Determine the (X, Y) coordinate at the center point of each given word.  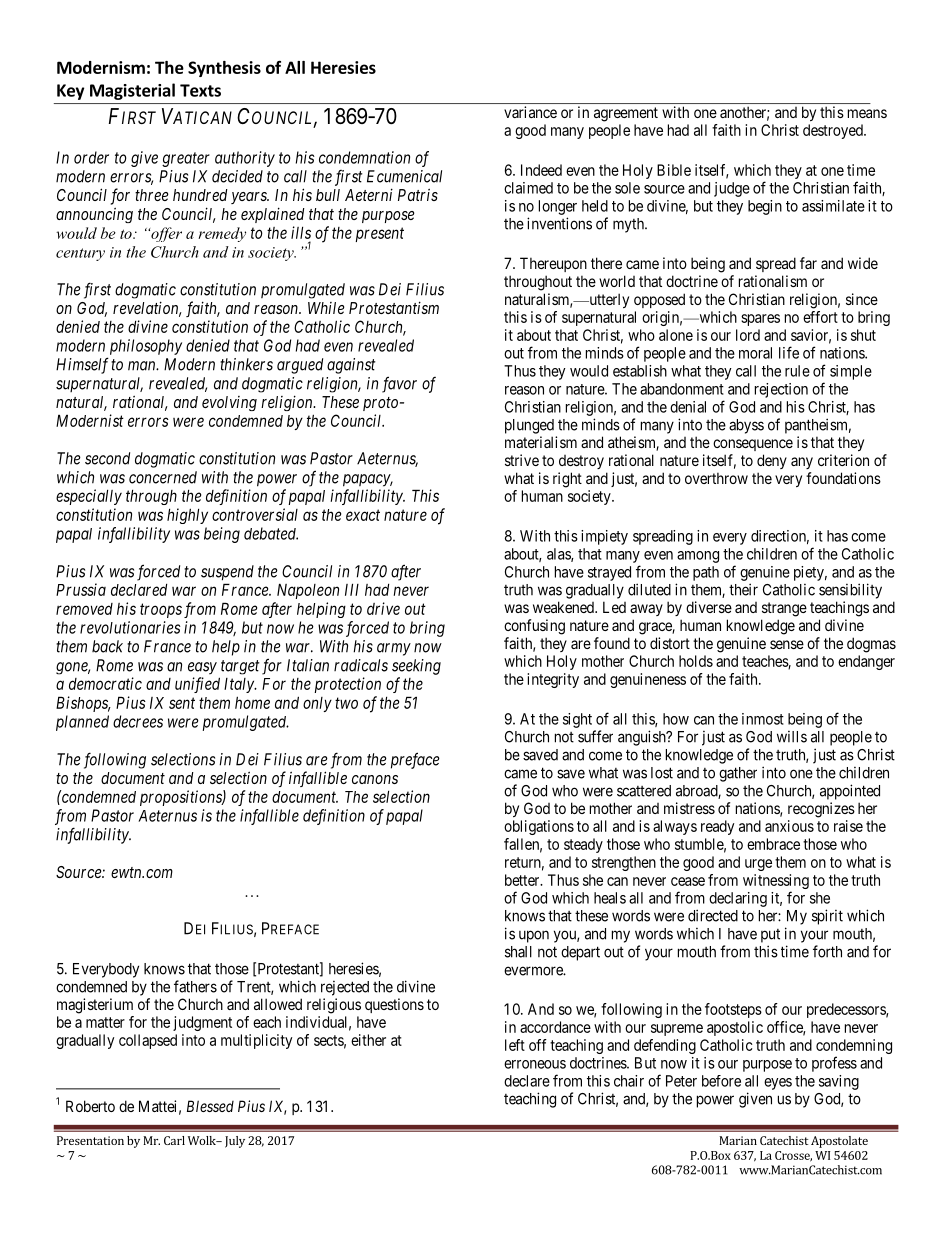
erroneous (535, 1064)
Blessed (210, 1106)
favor (399, 384)
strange (784, 609)
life (789, 352)
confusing (534, 627)
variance (530, 112)
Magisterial (132, 91)
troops (161, 610)
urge (758, 865)
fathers (195, 986)
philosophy (146, 347)
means (867, 113)
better (523, 880)
